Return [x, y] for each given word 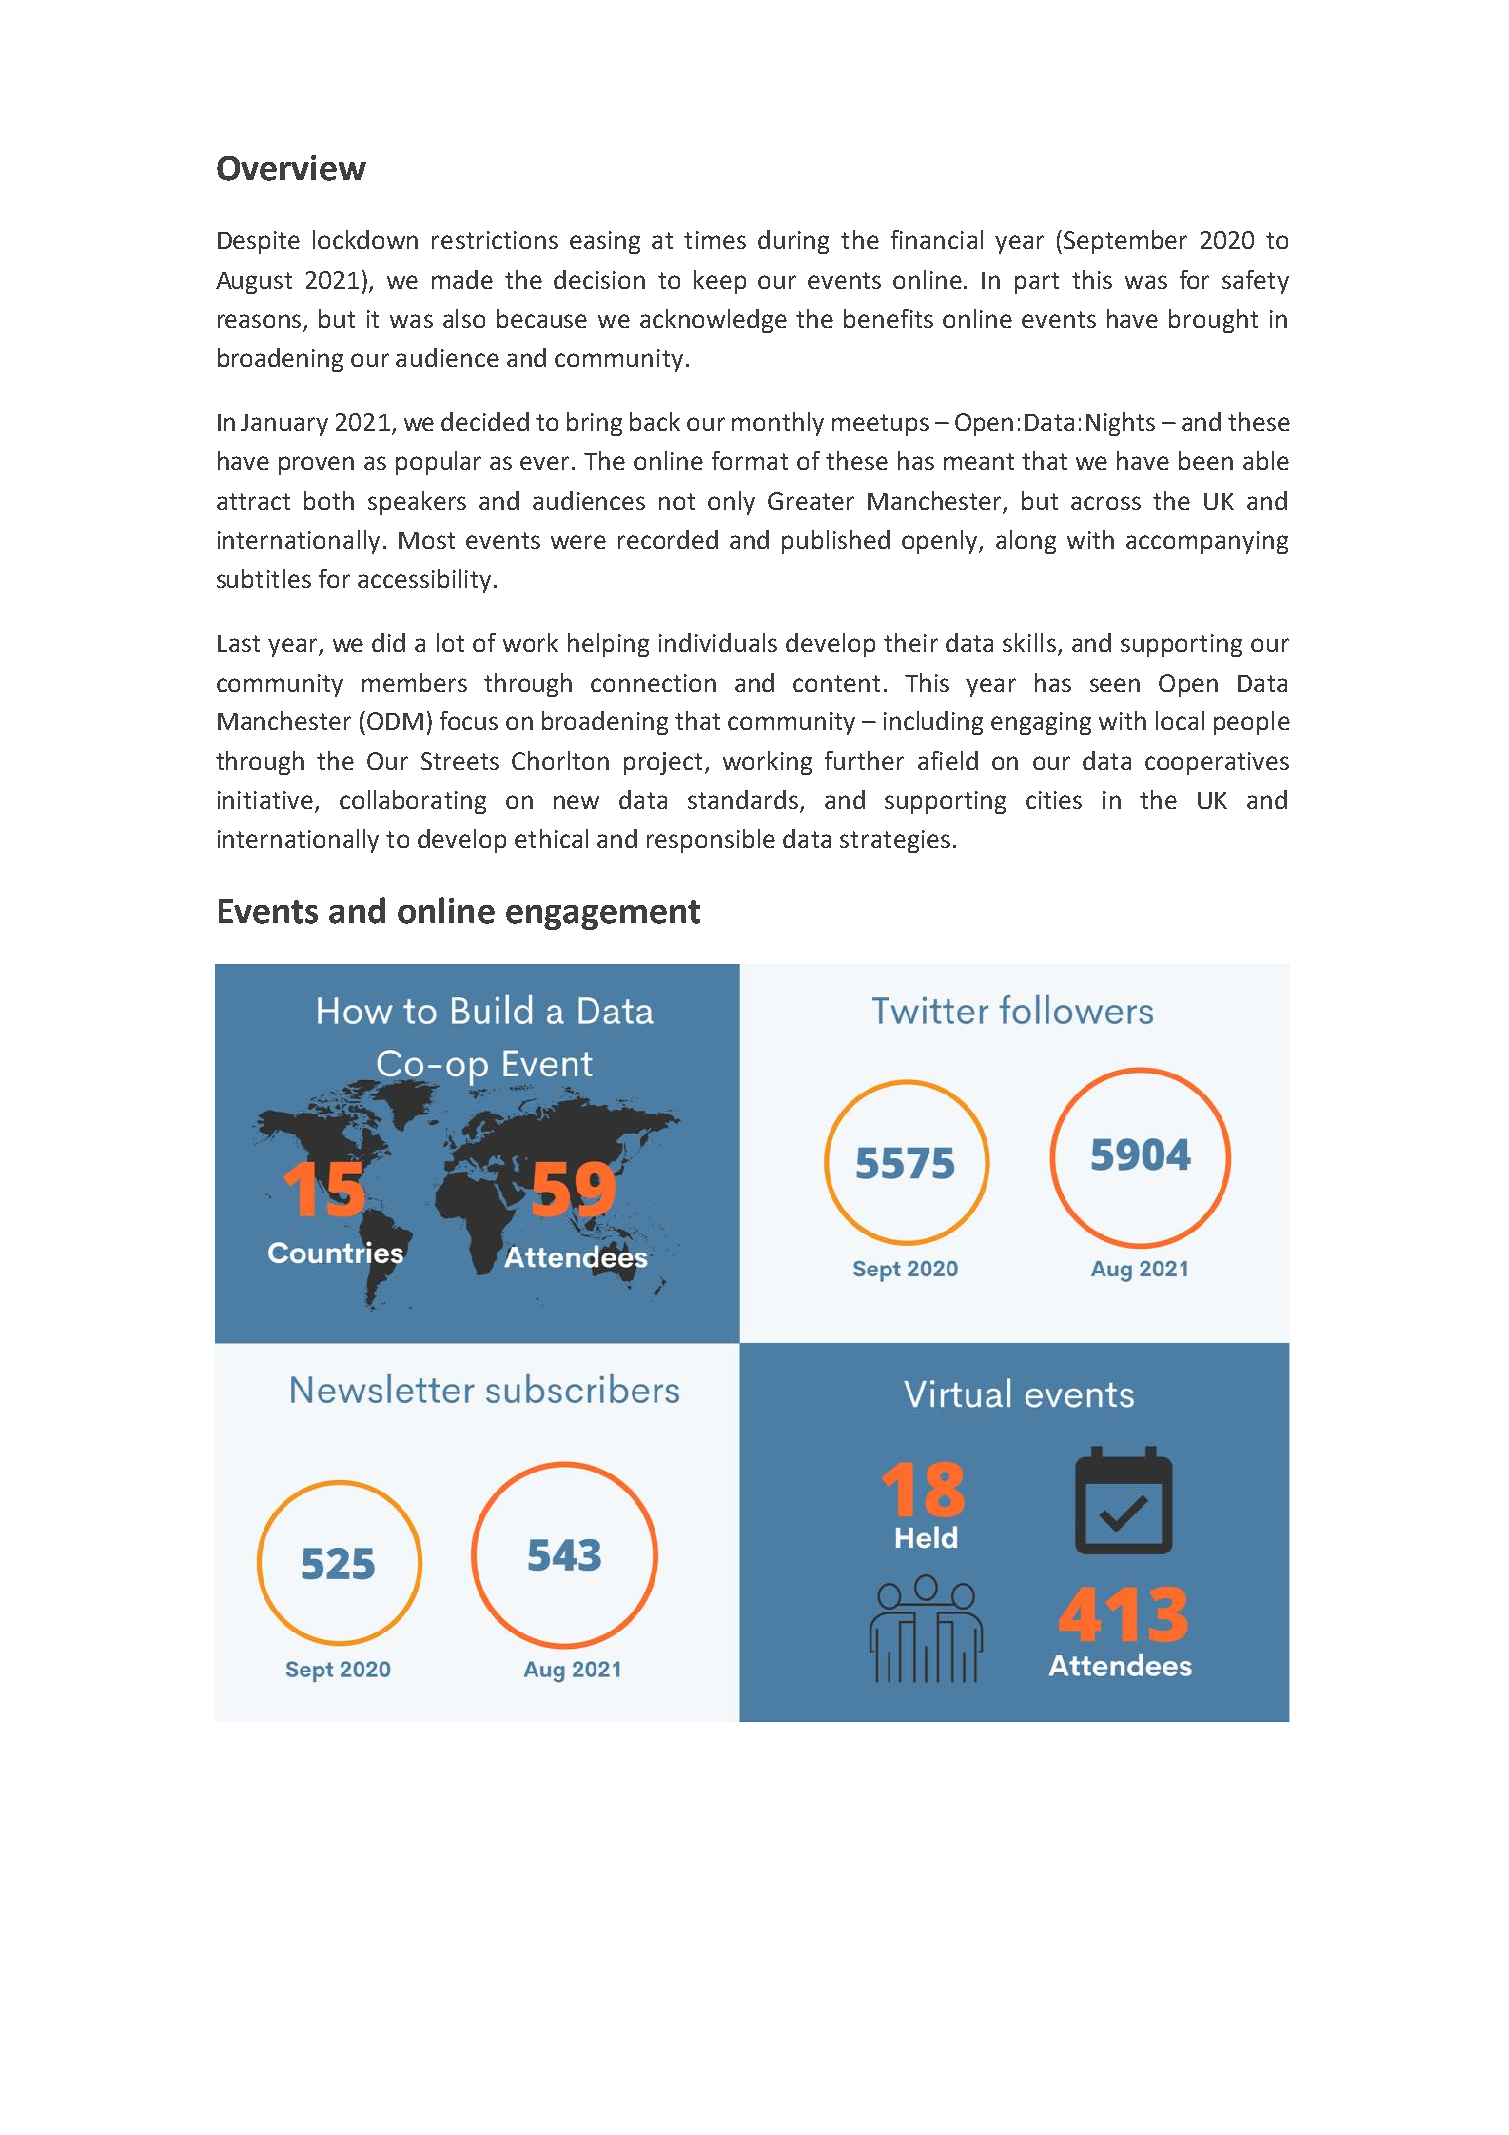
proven [316, 465]
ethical [551, 838]
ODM [395, 721]
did [388, 642]
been [1206, 460]
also [464, 318]
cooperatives [1217, 763]
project [663, 763]
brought [1213, 321]
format [750, 460]
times [715, 240]
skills [1029, 642]
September [1125, 242]
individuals [718, 642]
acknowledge [713, 321]
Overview [291, 168]
